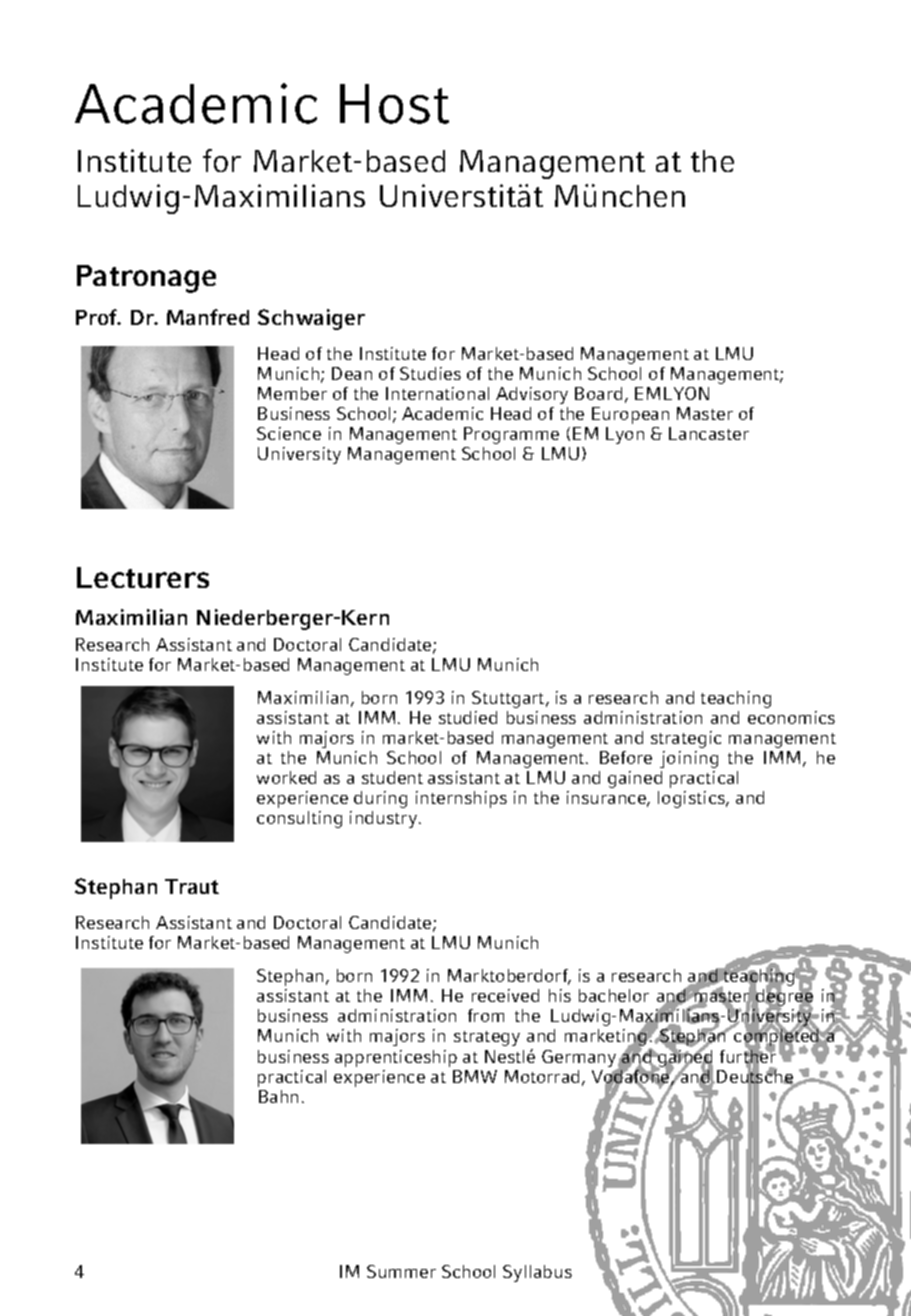 The height and width of the screenshot is (1316, 911). Describe the element at coordinates (278, 1096) in the screenshot. I see `Bahn` at that location.
